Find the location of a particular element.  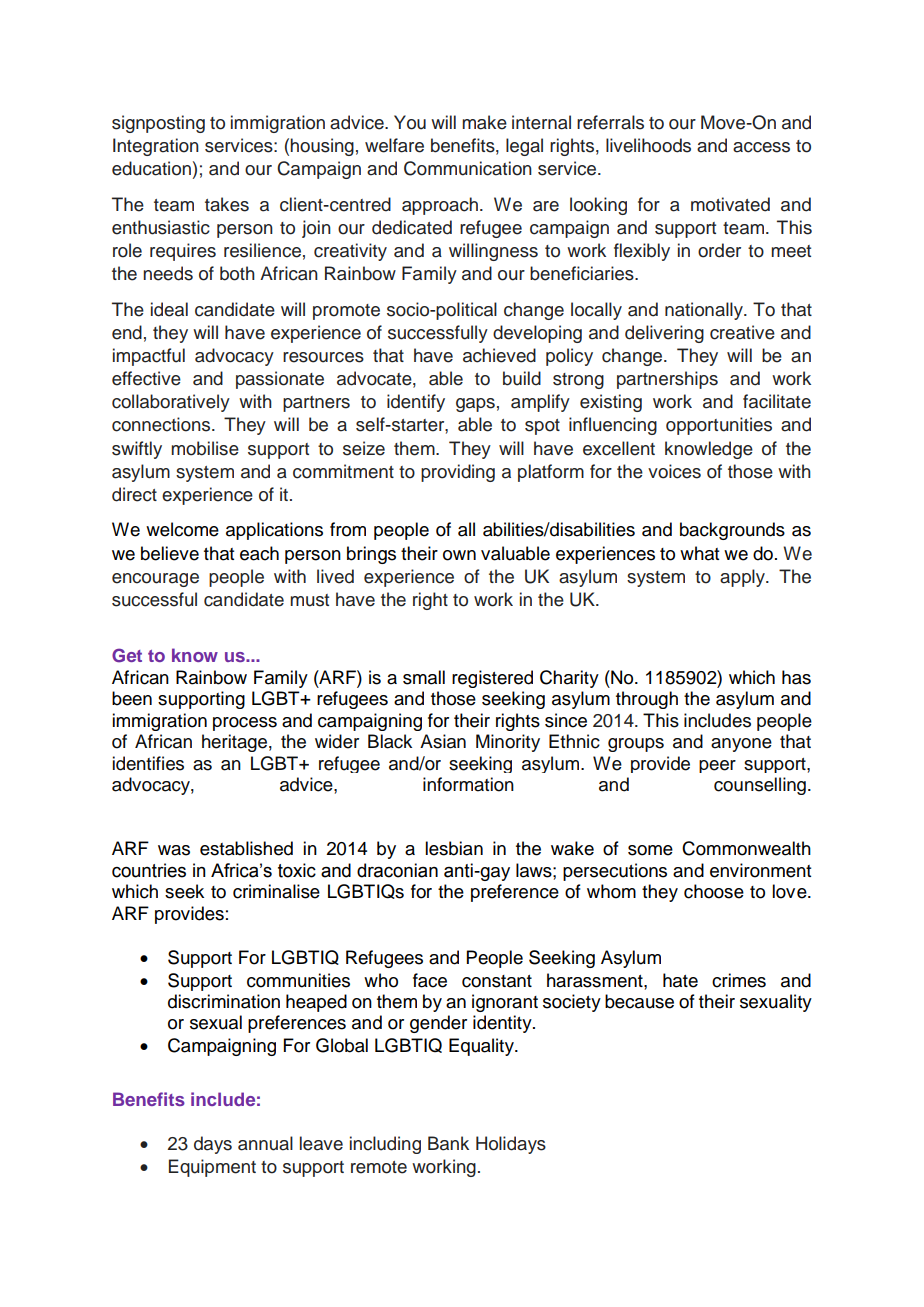

access is located at coordinates (761, 147).
